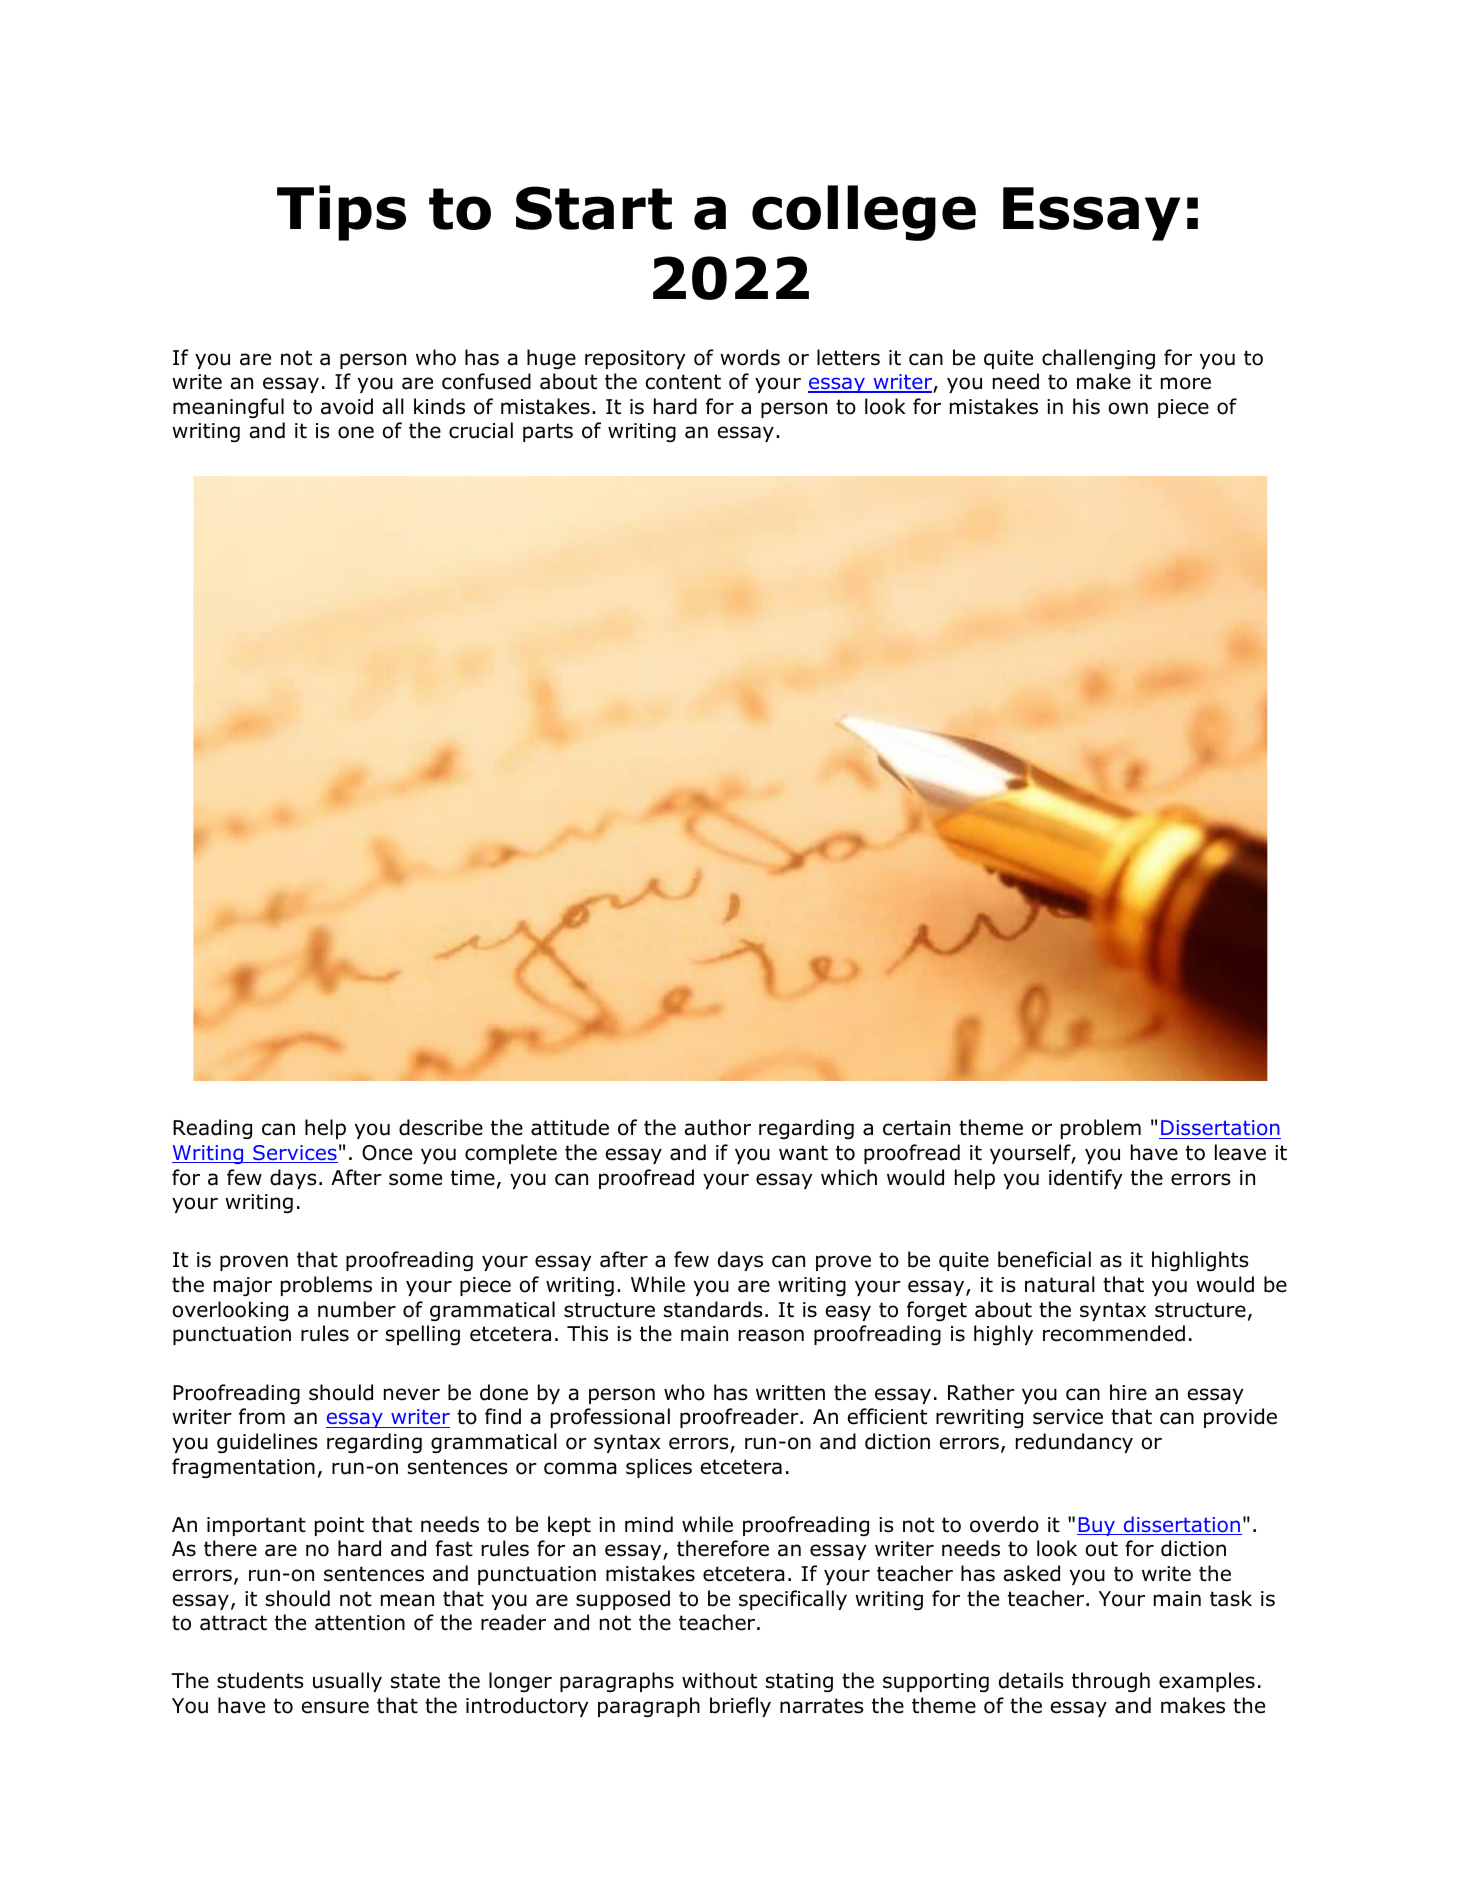 The height and width of the document is (1891, 1461). What do you see at coordinates (803, 1153) in the document?
I see `want` at bounding box center [803, 1153].
